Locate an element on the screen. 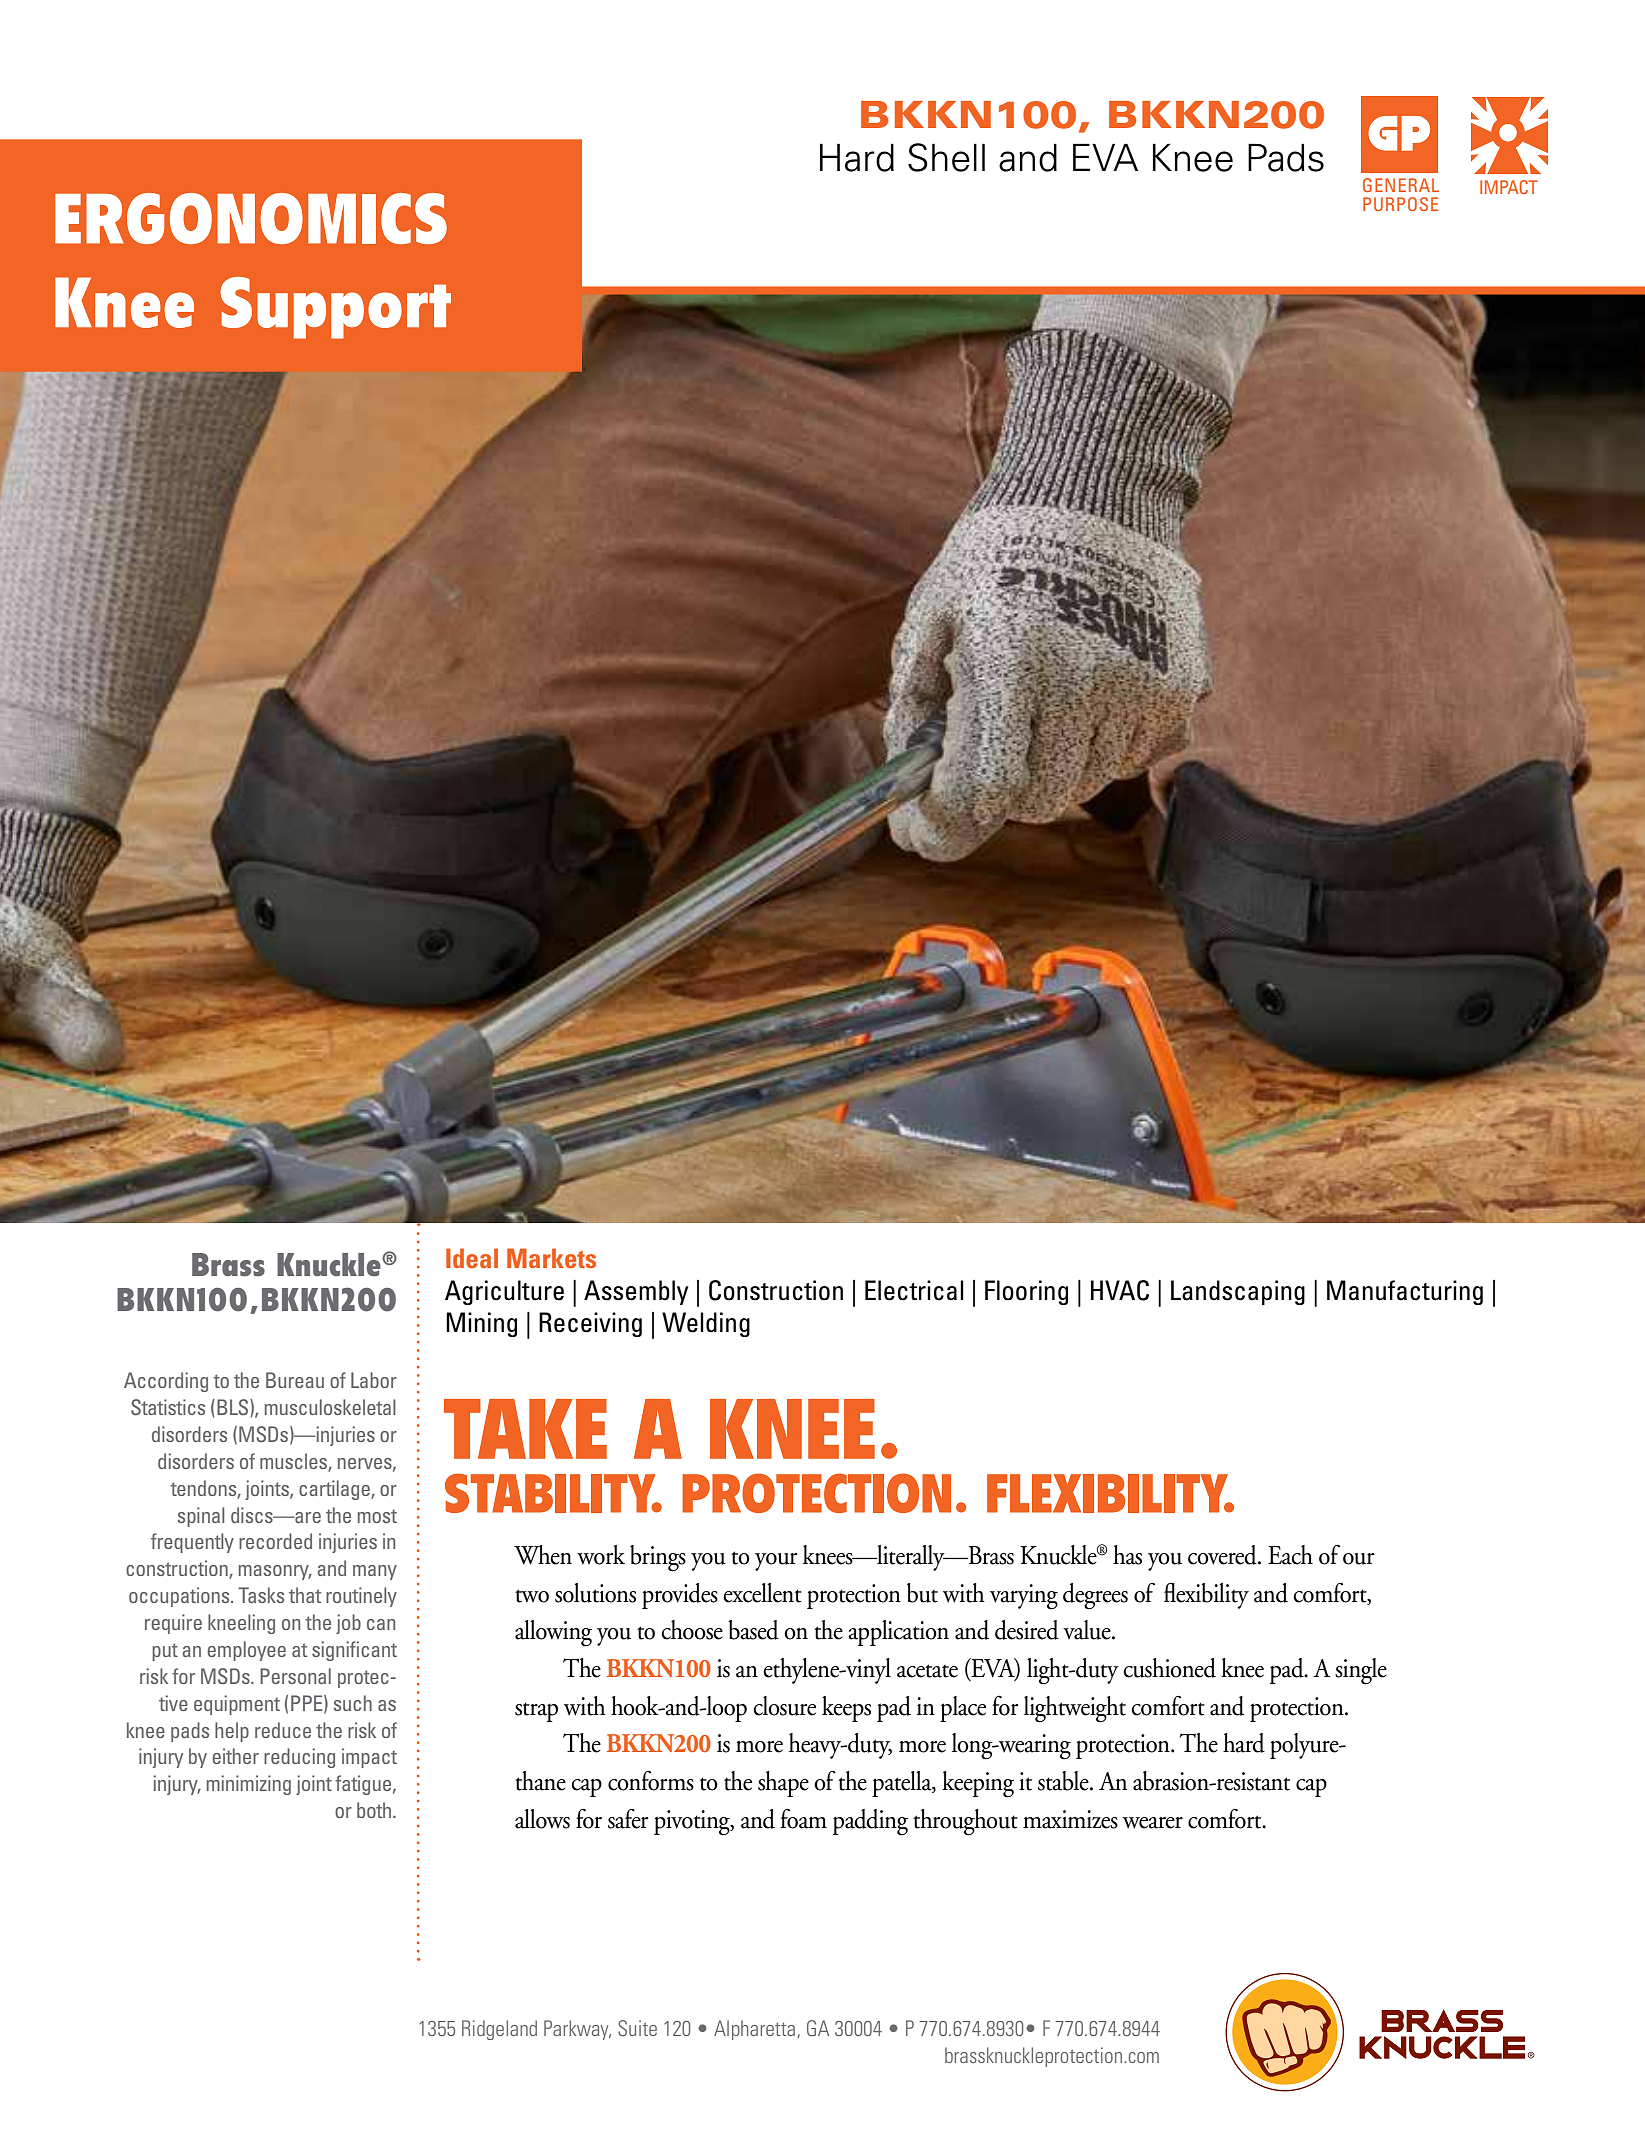 The image size is (1645, 2129). Electrical is located at coordinates (914, 1290).
